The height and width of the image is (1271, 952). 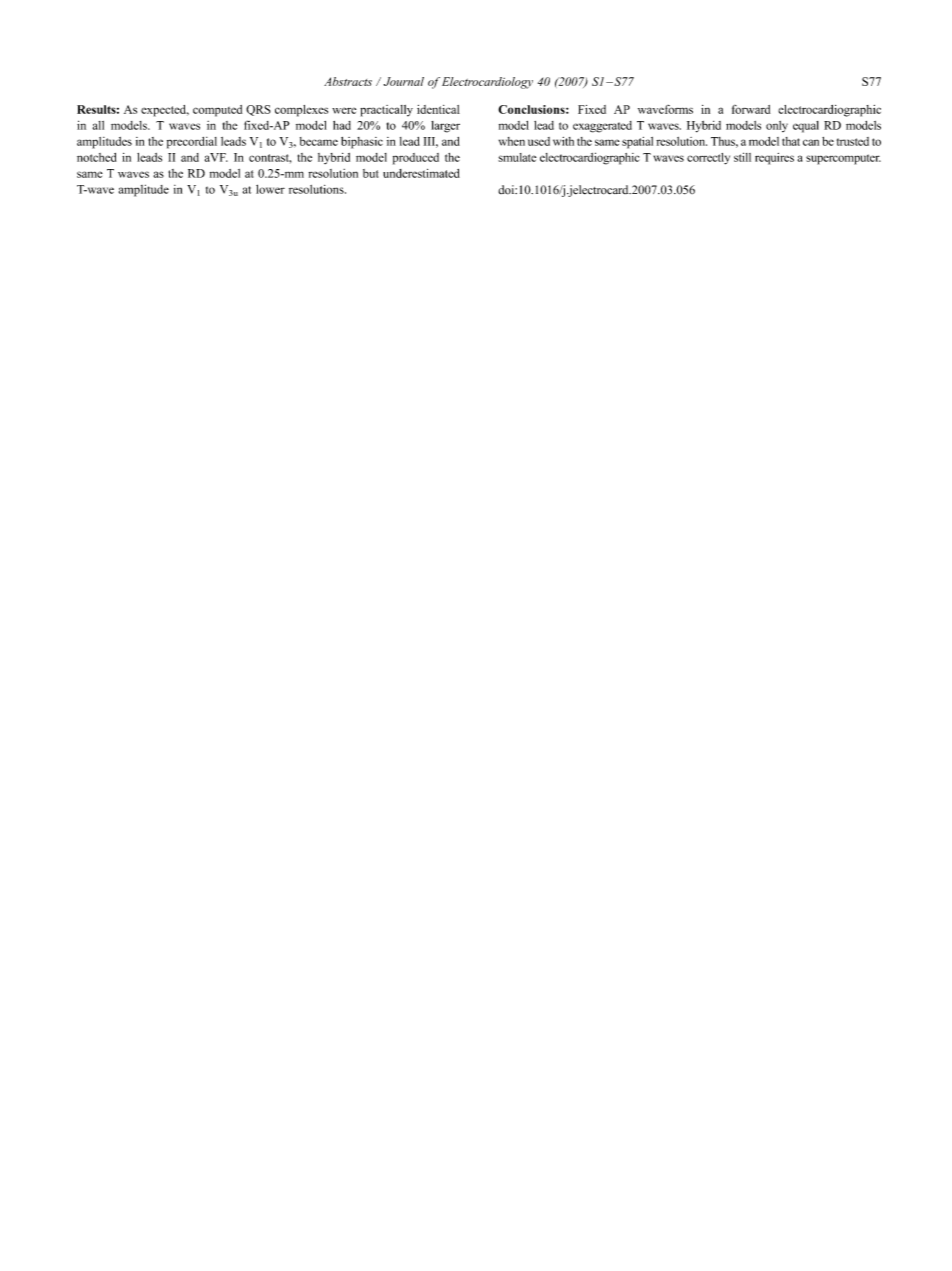 What do you see at coordinates (421, 173) in the image?
I see `underestimated` at bounding box center [421, 173].
